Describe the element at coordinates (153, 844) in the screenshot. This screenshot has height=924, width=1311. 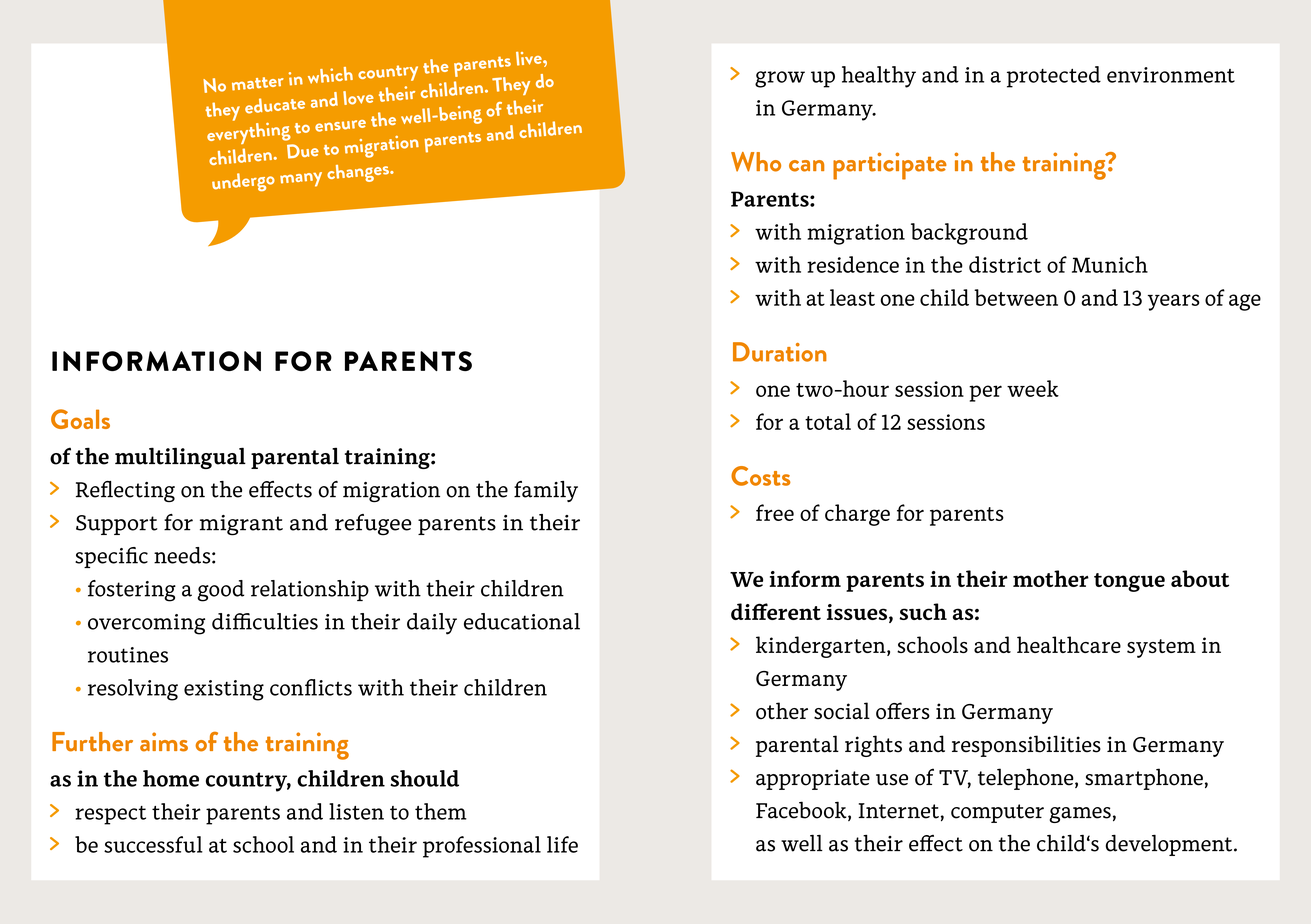
I see `successful` at that location.
